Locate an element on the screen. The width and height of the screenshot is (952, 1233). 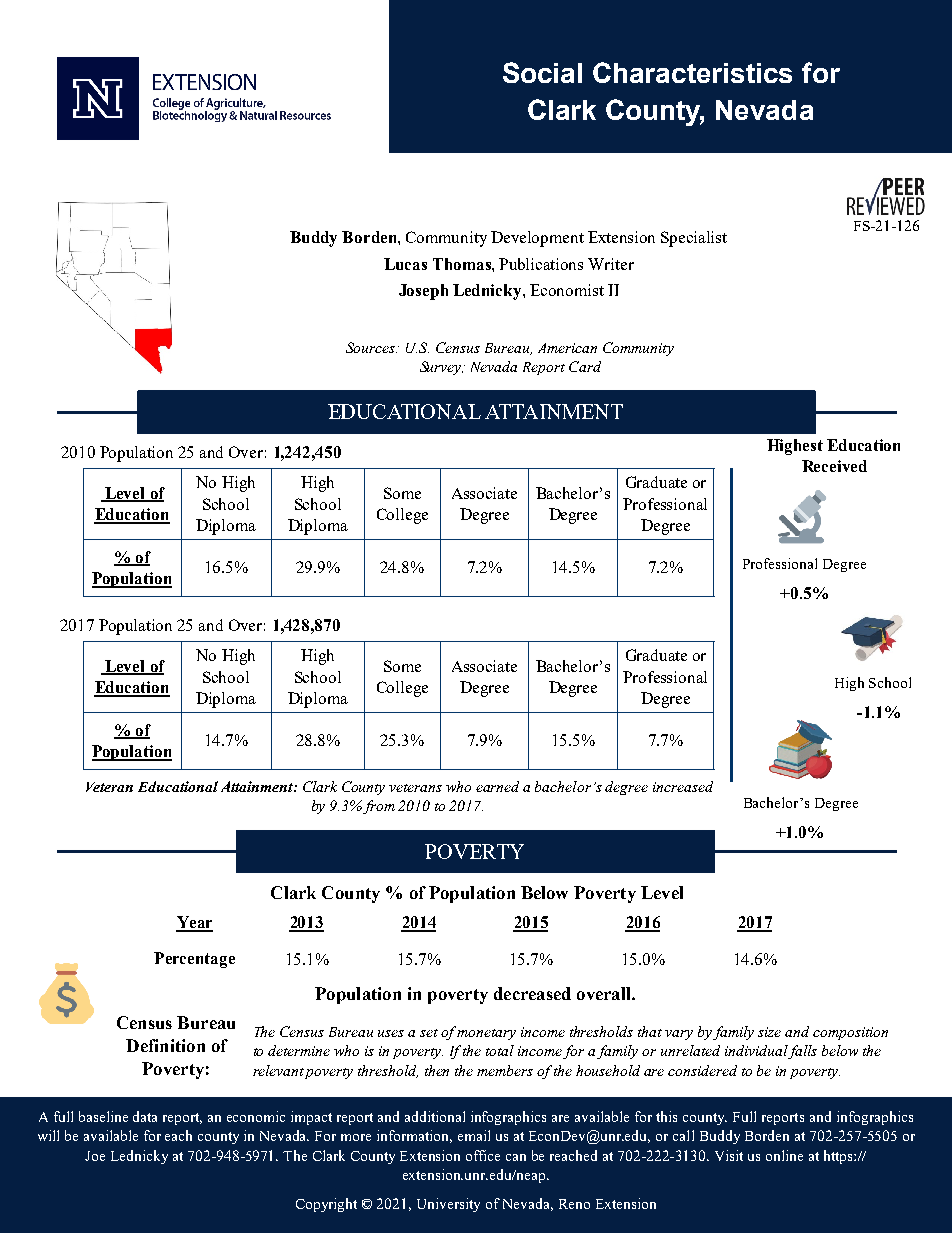
Characteristics is located at coordinates (692, 72).
